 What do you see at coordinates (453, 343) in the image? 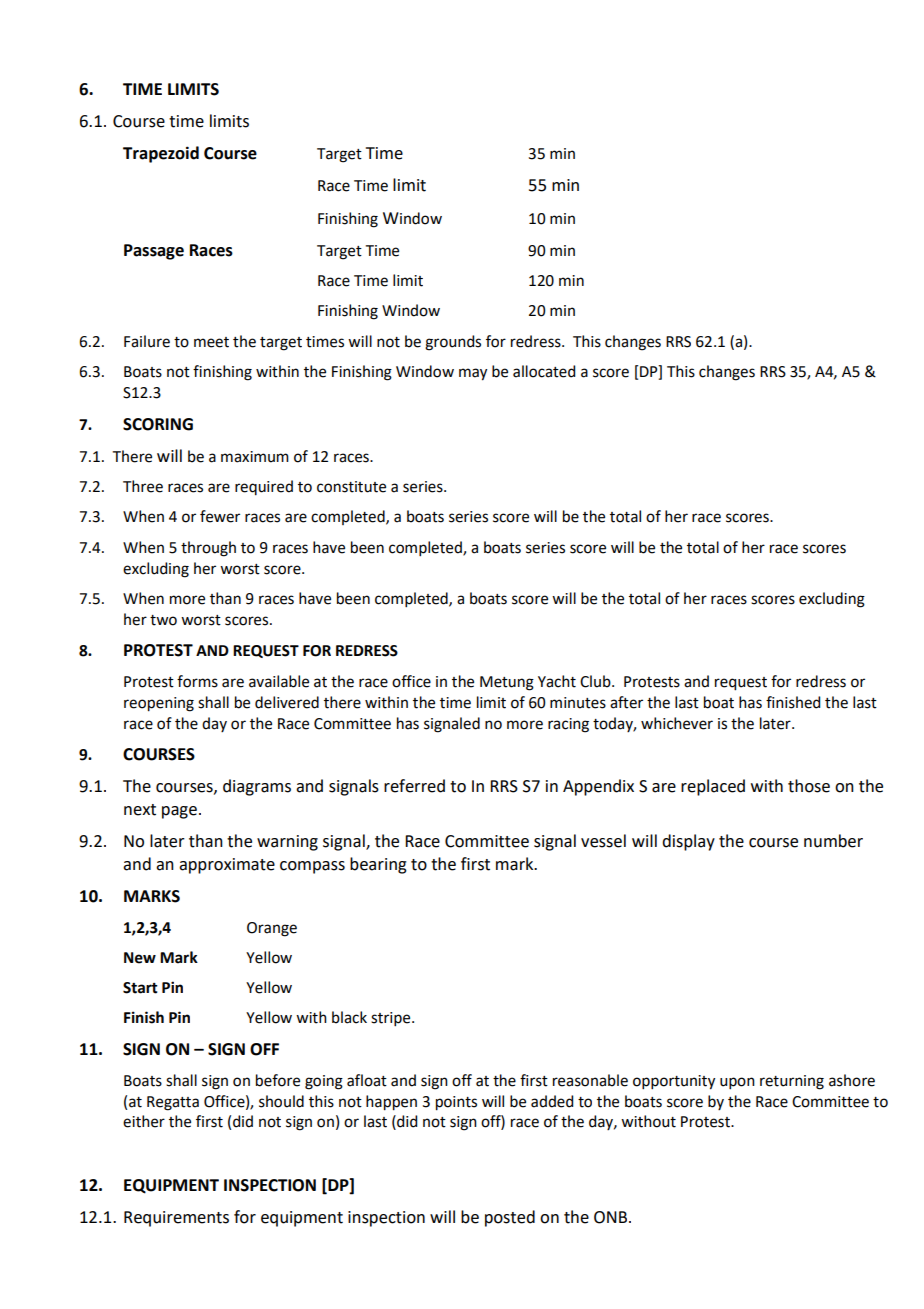
I see `grounds` at bounding box center [453, 343].
